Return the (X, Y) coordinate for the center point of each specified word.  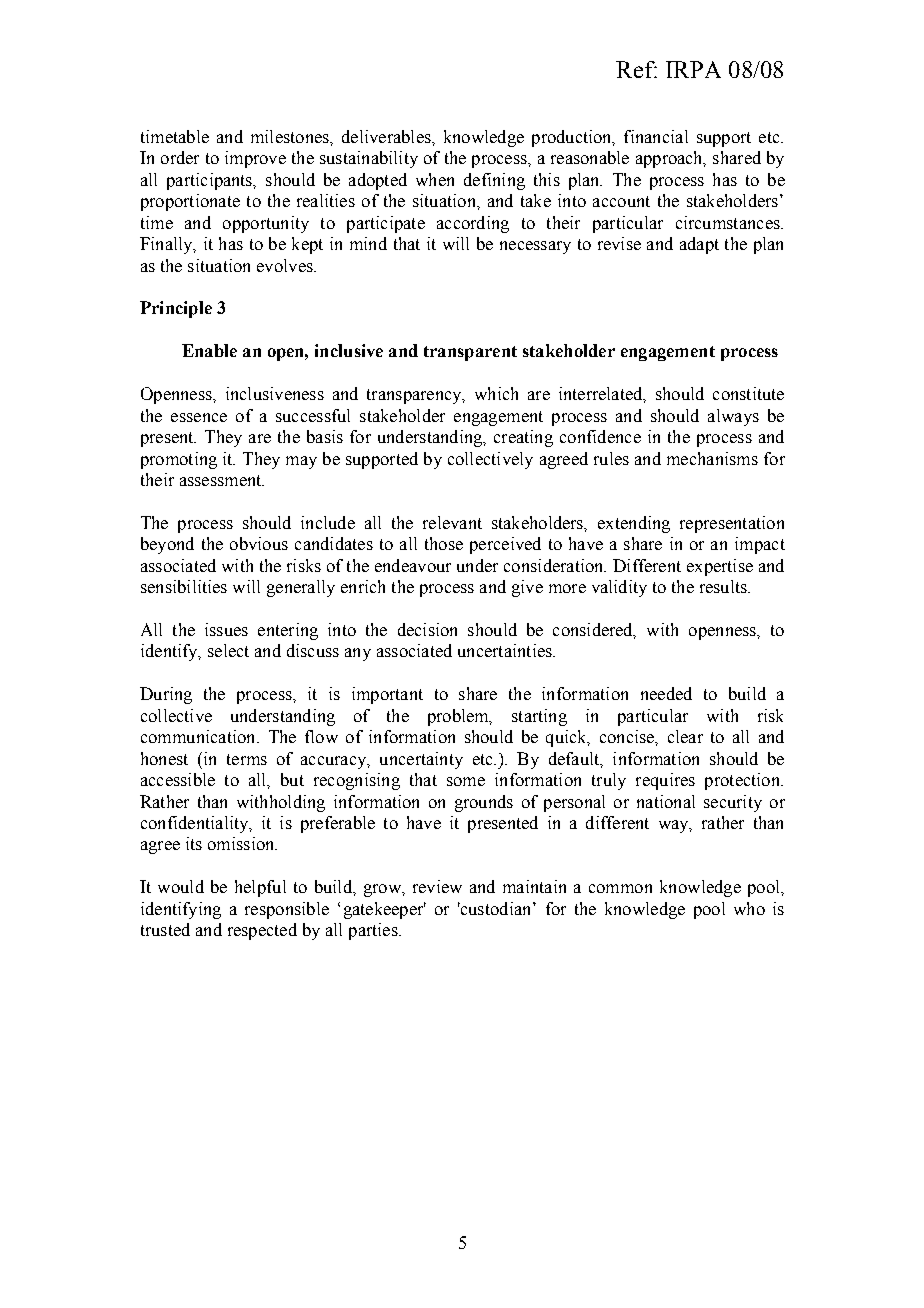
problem (459, 717)
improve (255, 159)
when (435, 179)
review (437, 886)
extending (634, 524)
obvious (259, 543)
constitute (748, 393)
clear (685, 736)
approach (670, 159)
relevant (452, 522)
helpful (260, 888)
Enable (209, 350)
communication (199, 736)
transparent (470, 353)
